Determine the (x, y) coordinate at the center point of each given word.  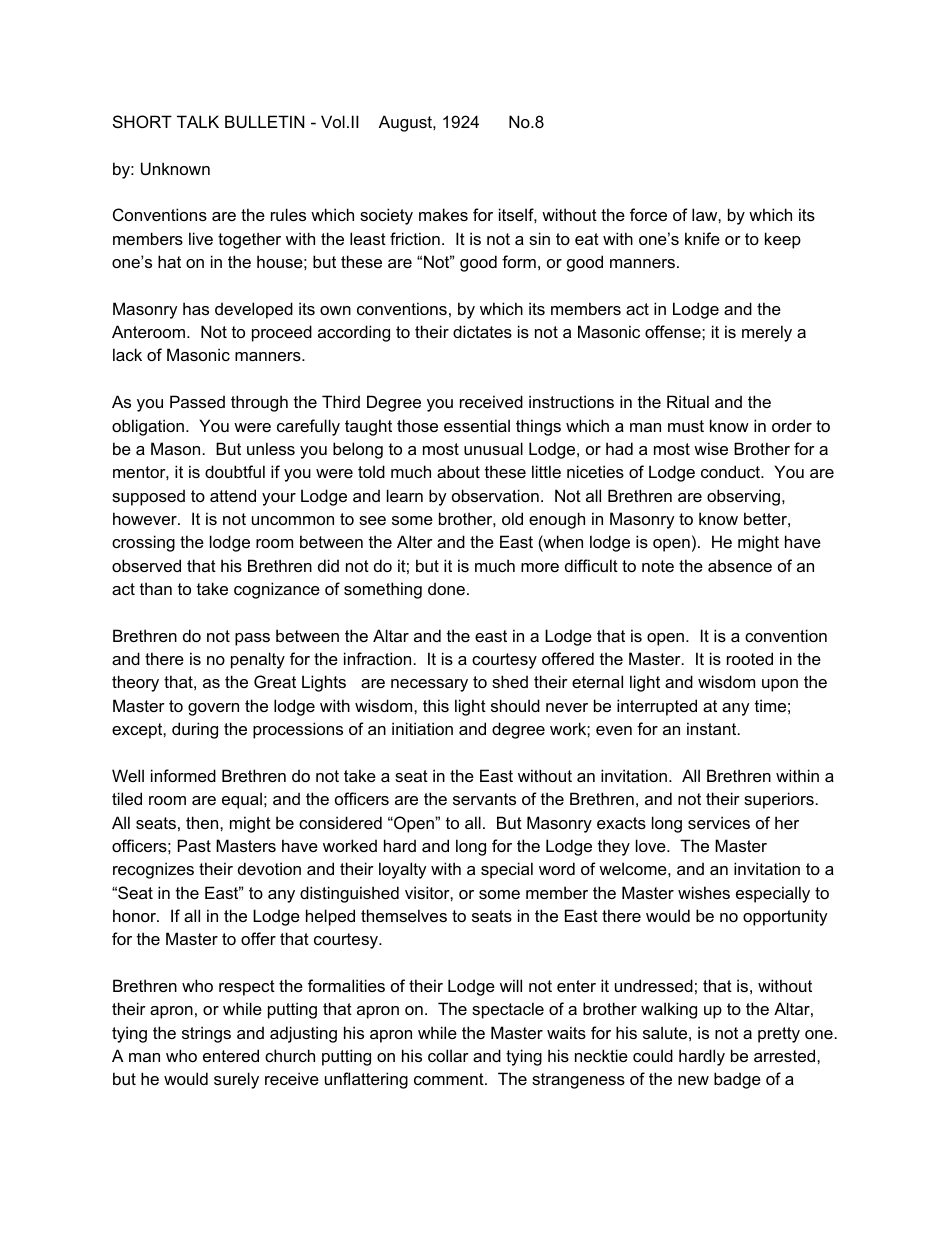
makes (443, 214)
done (446, 588)
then (203, 822)
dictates (482, 331)
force (648, 214)
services (719, 822)
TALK (198, 121)
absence (740, 565)
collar (448, 1055)
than (156, 588)
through (259, 403)
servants (484, 799)
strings (206, 1034)
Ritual (688, 401)
